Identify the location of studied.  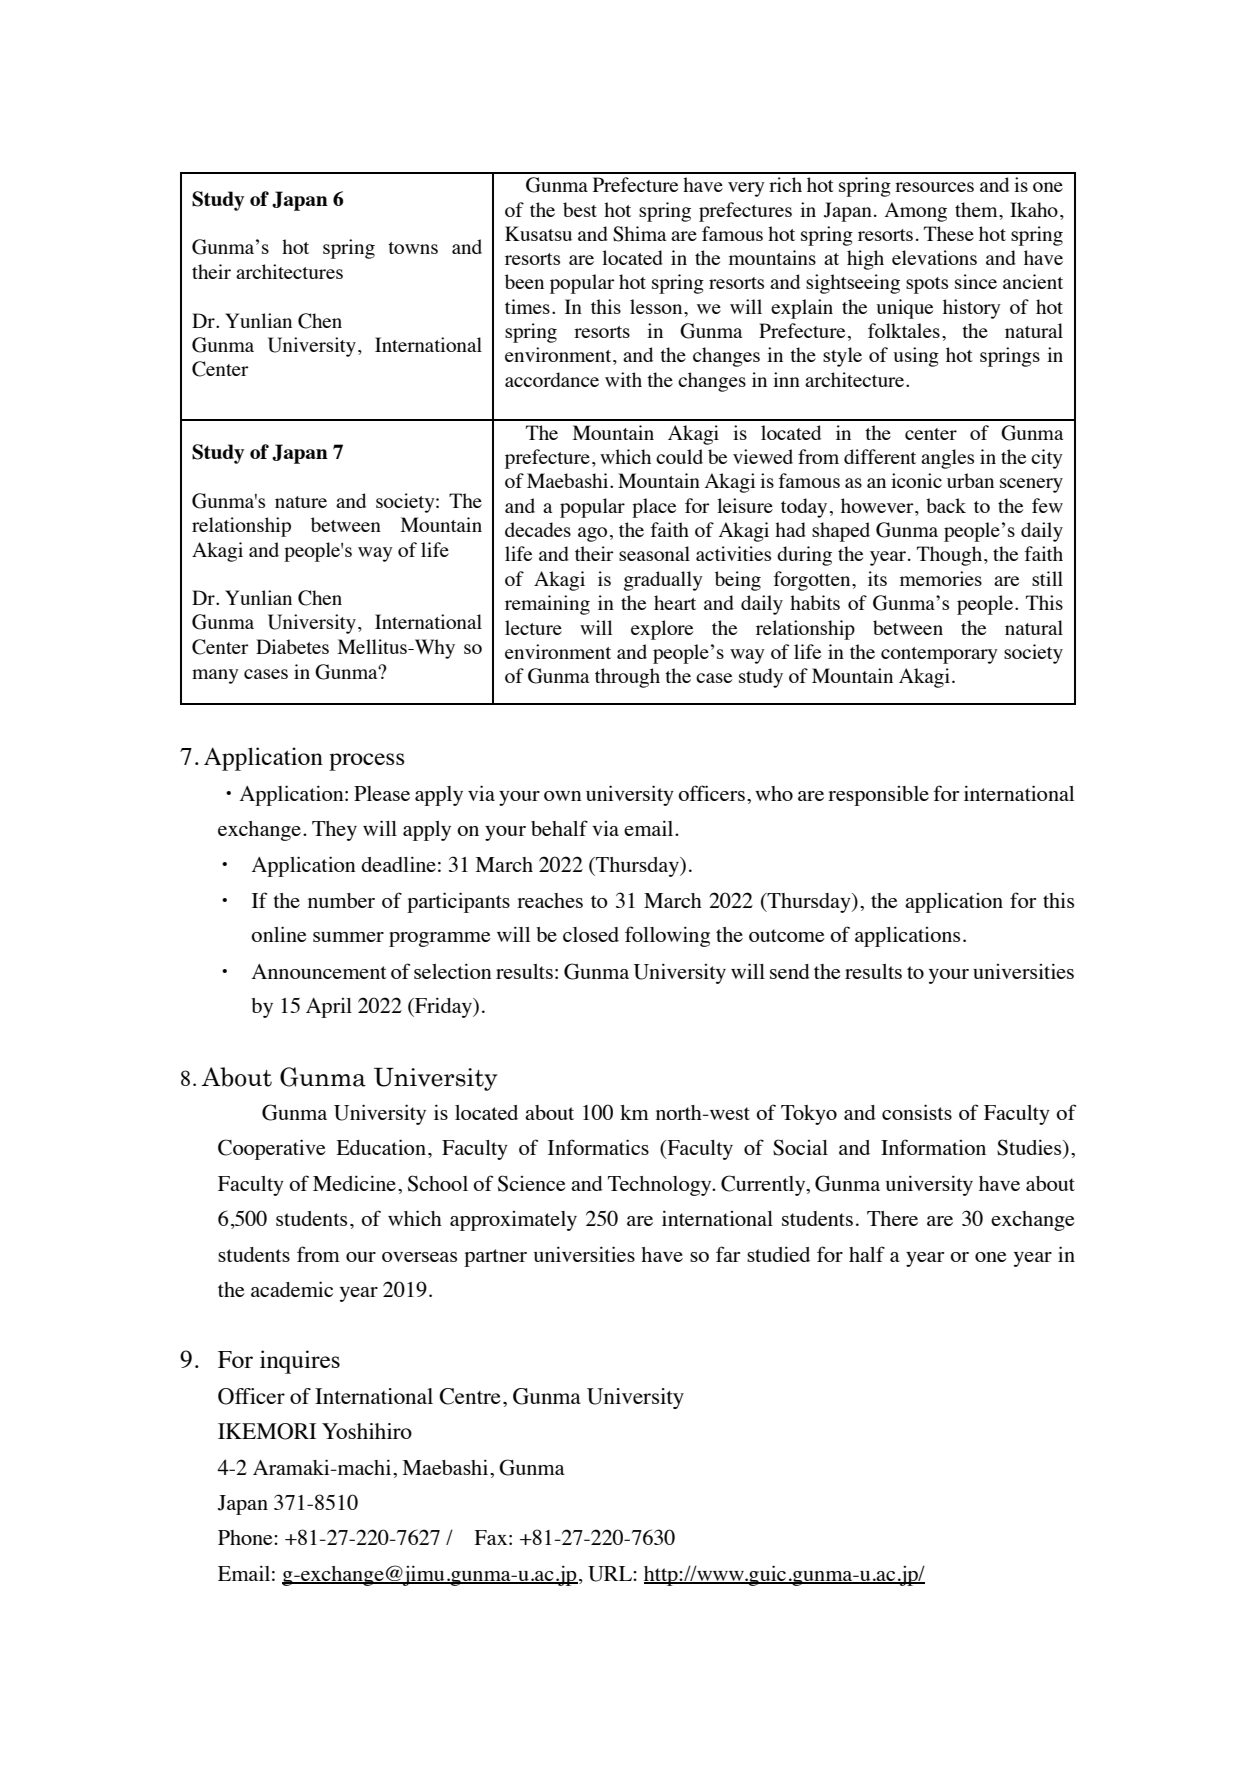
(778, 1254).
